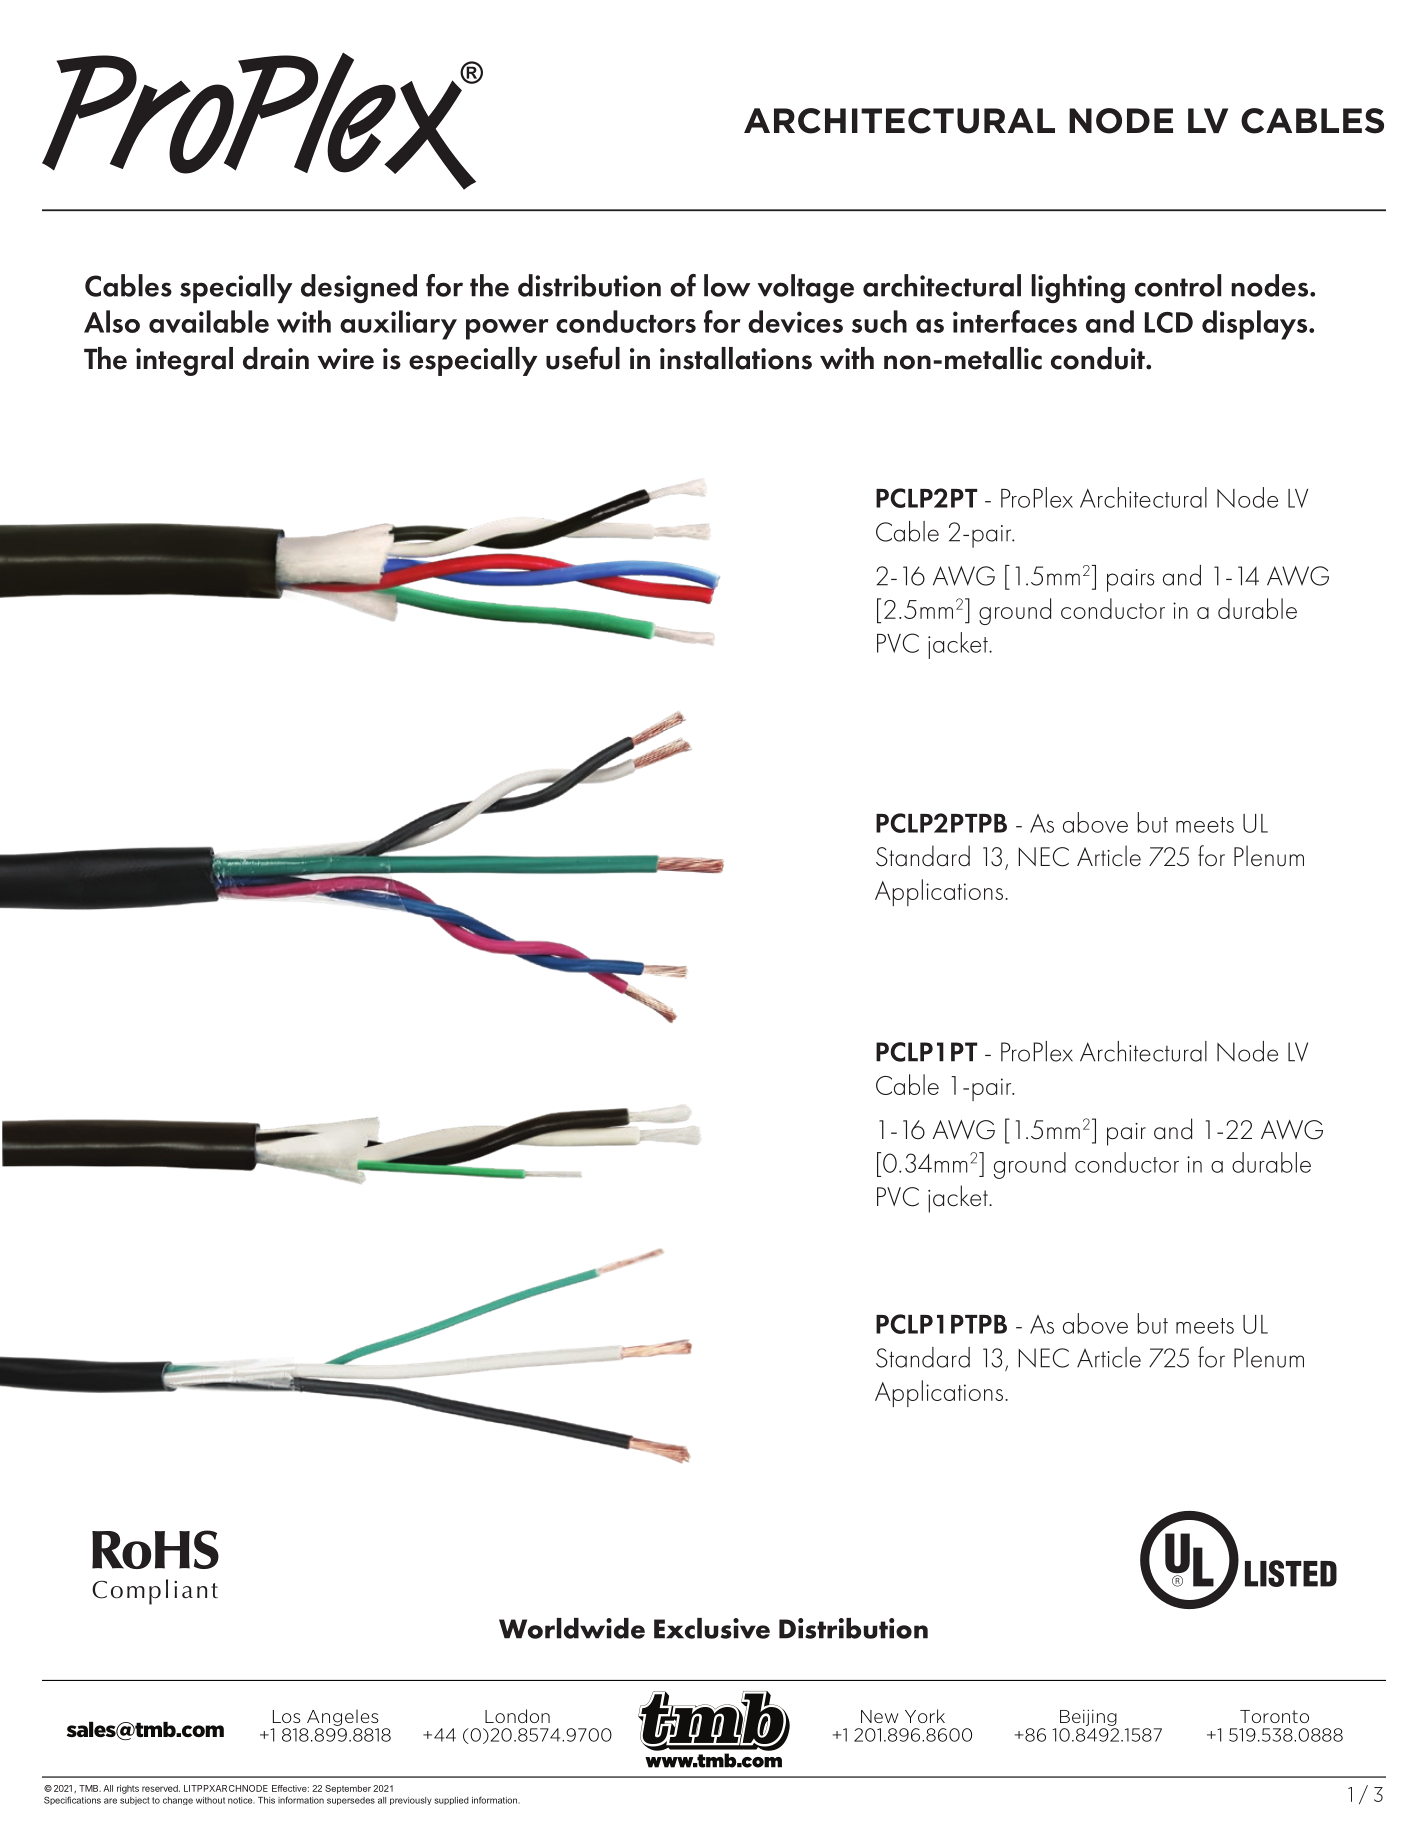 This document has height=1848, width=1428. I want to click on Worldwide, so click(572, 1628).
